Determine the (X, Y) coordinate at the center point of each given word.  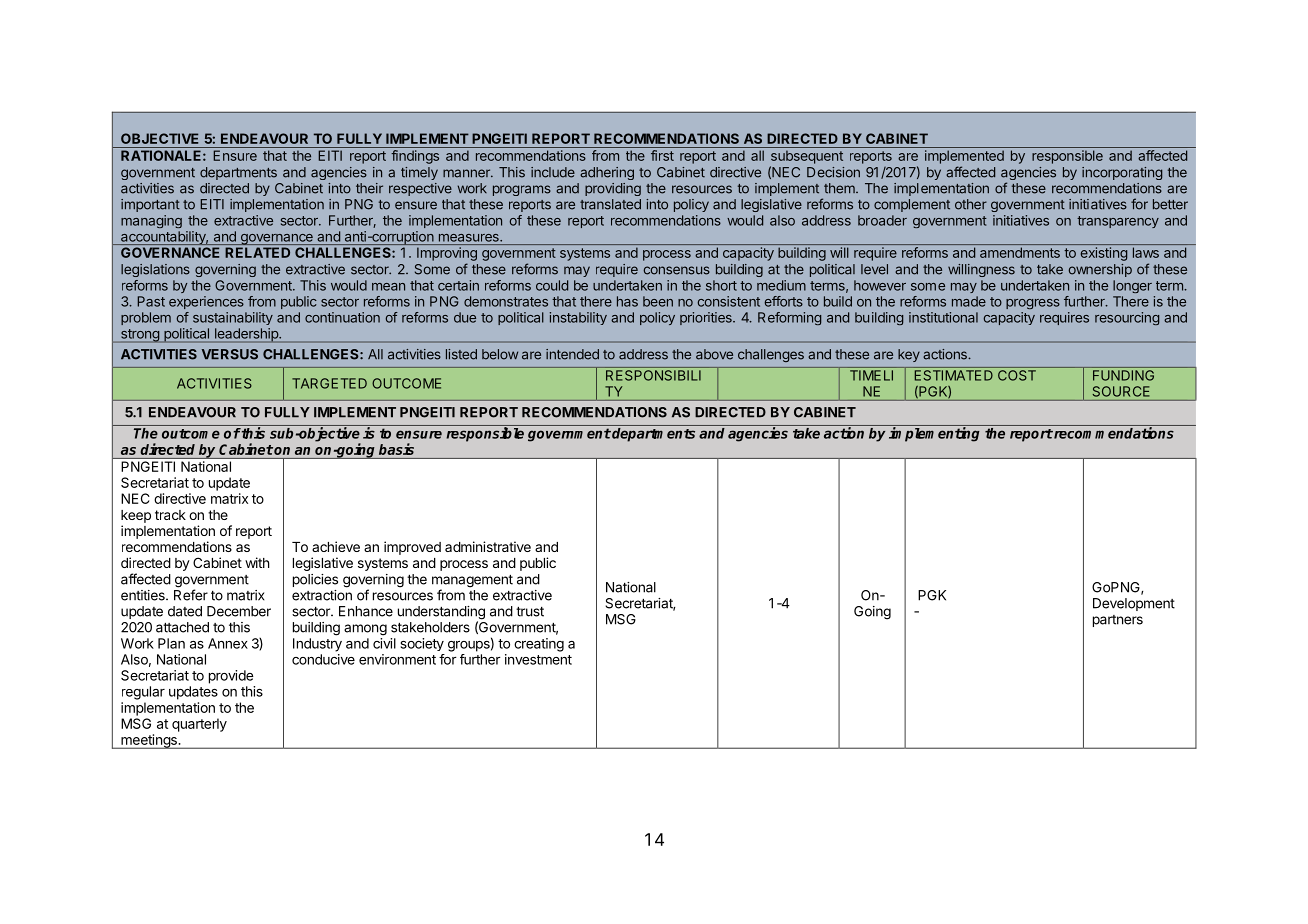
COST (1017, 375)
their (369, 188)
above (714, 354)
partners (1118, 621)
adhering (607, 173)
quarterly (199, 725)
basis (396, 449)
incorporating (1122, 173)
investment (538, 659)
